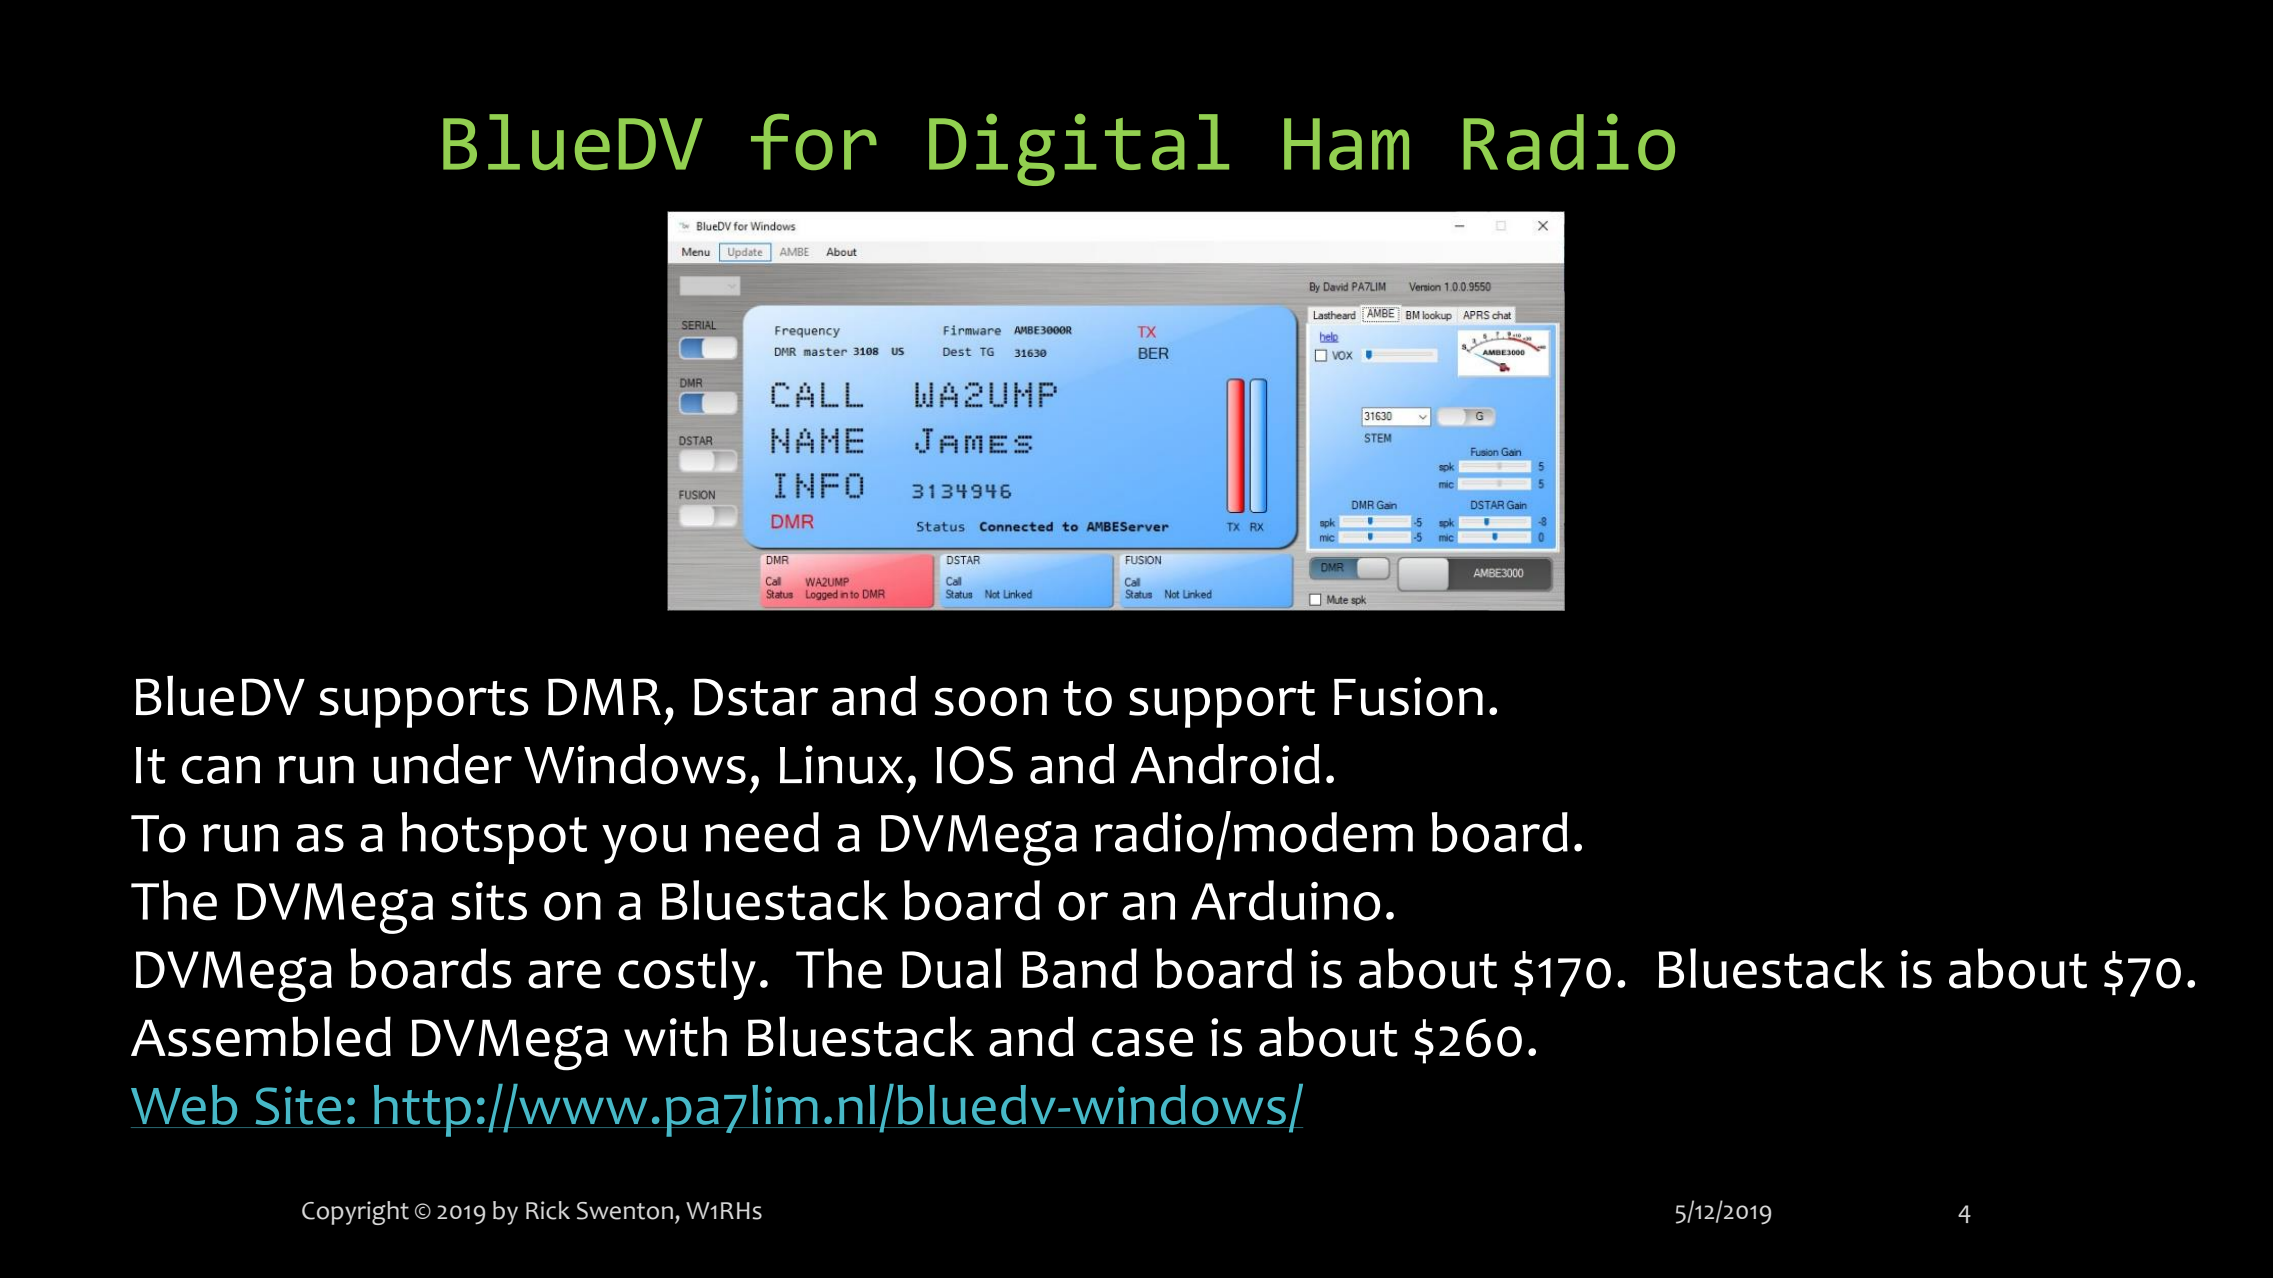 Image resolution: width=2273 pixels, height=1278 pixels. I want to click on soon, so click(990, 701).
